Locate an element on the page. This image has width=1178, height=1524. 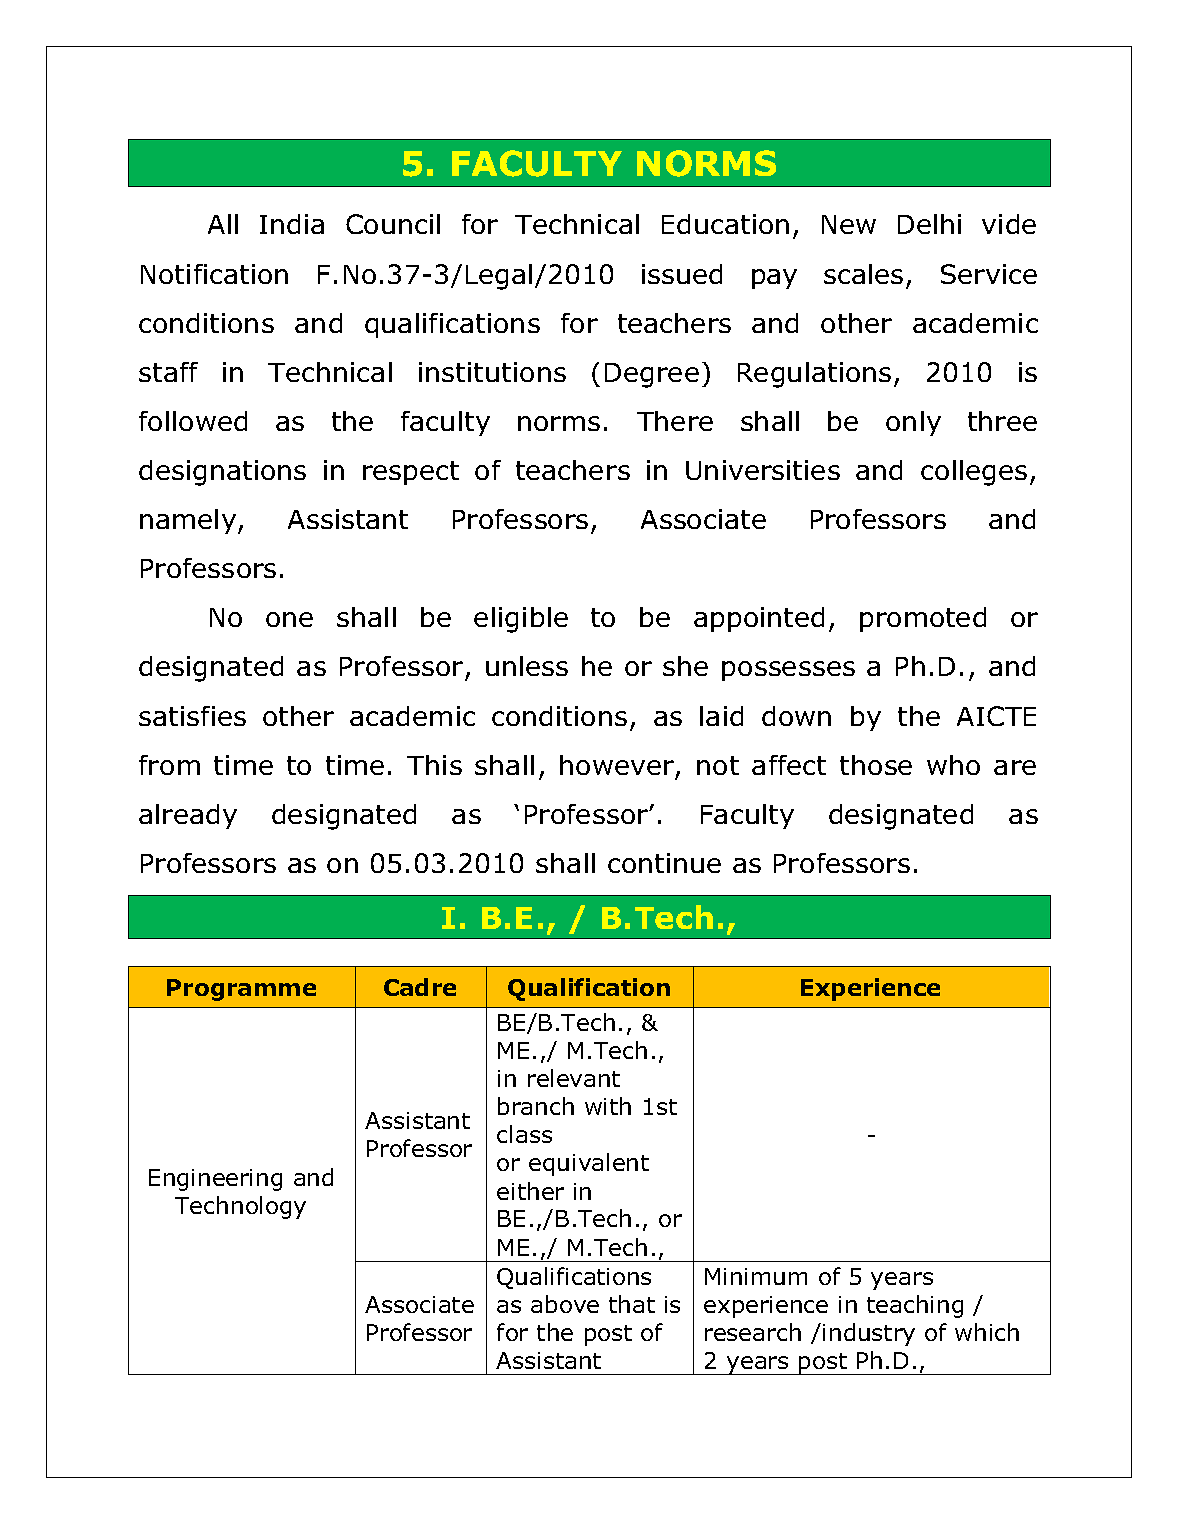
Engineering is located at coordinates (215, 1180).
